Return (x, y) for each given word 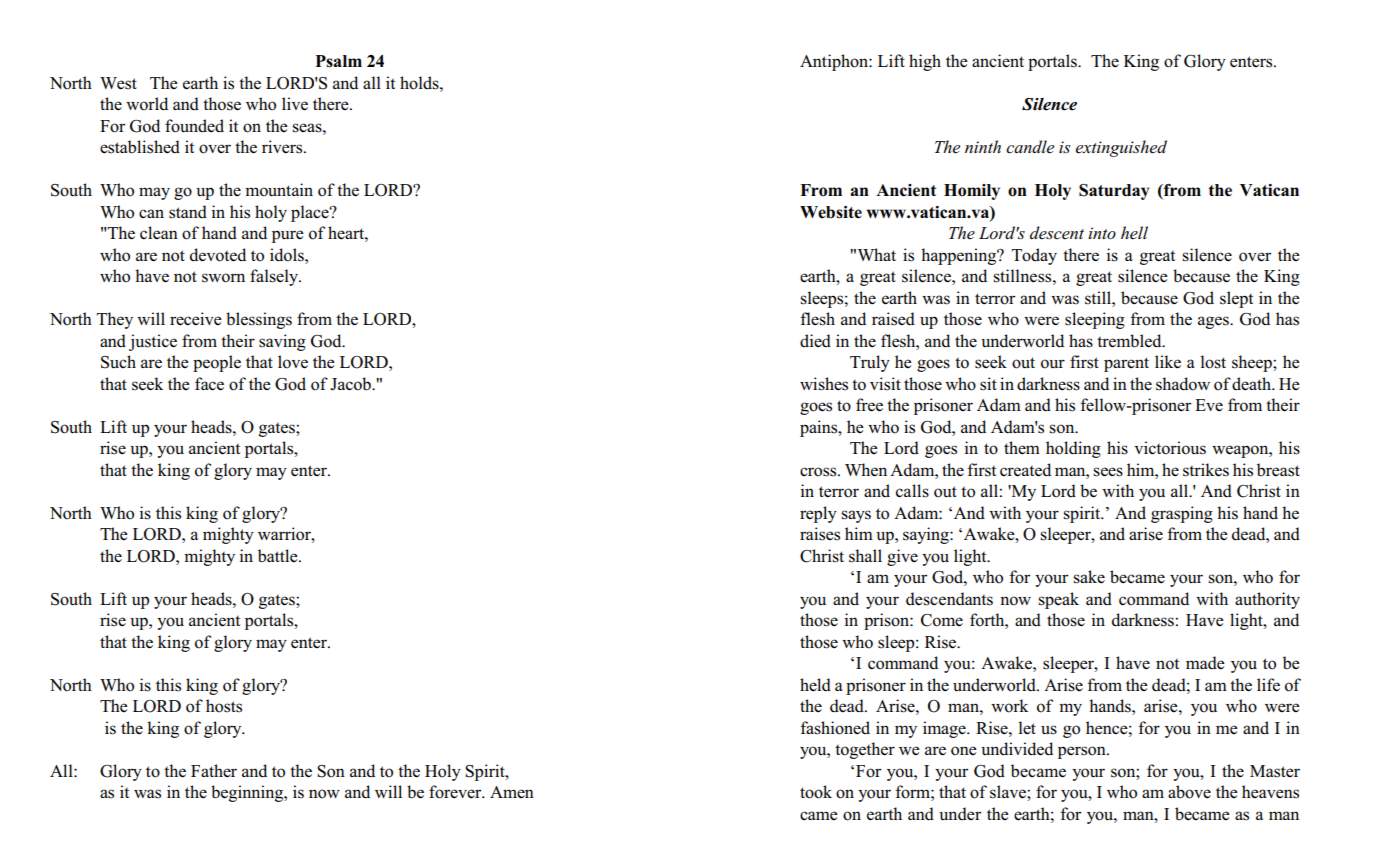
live (295, 104)
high (925, 62)
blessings (259, 320)
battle (279, 555)
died (815, 341)
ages (1214, 322)
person (1083, 752)
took (816, 792)
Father (214, 771)
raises (820, 534)
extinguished (1121, 148)
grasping (1182, 514)
